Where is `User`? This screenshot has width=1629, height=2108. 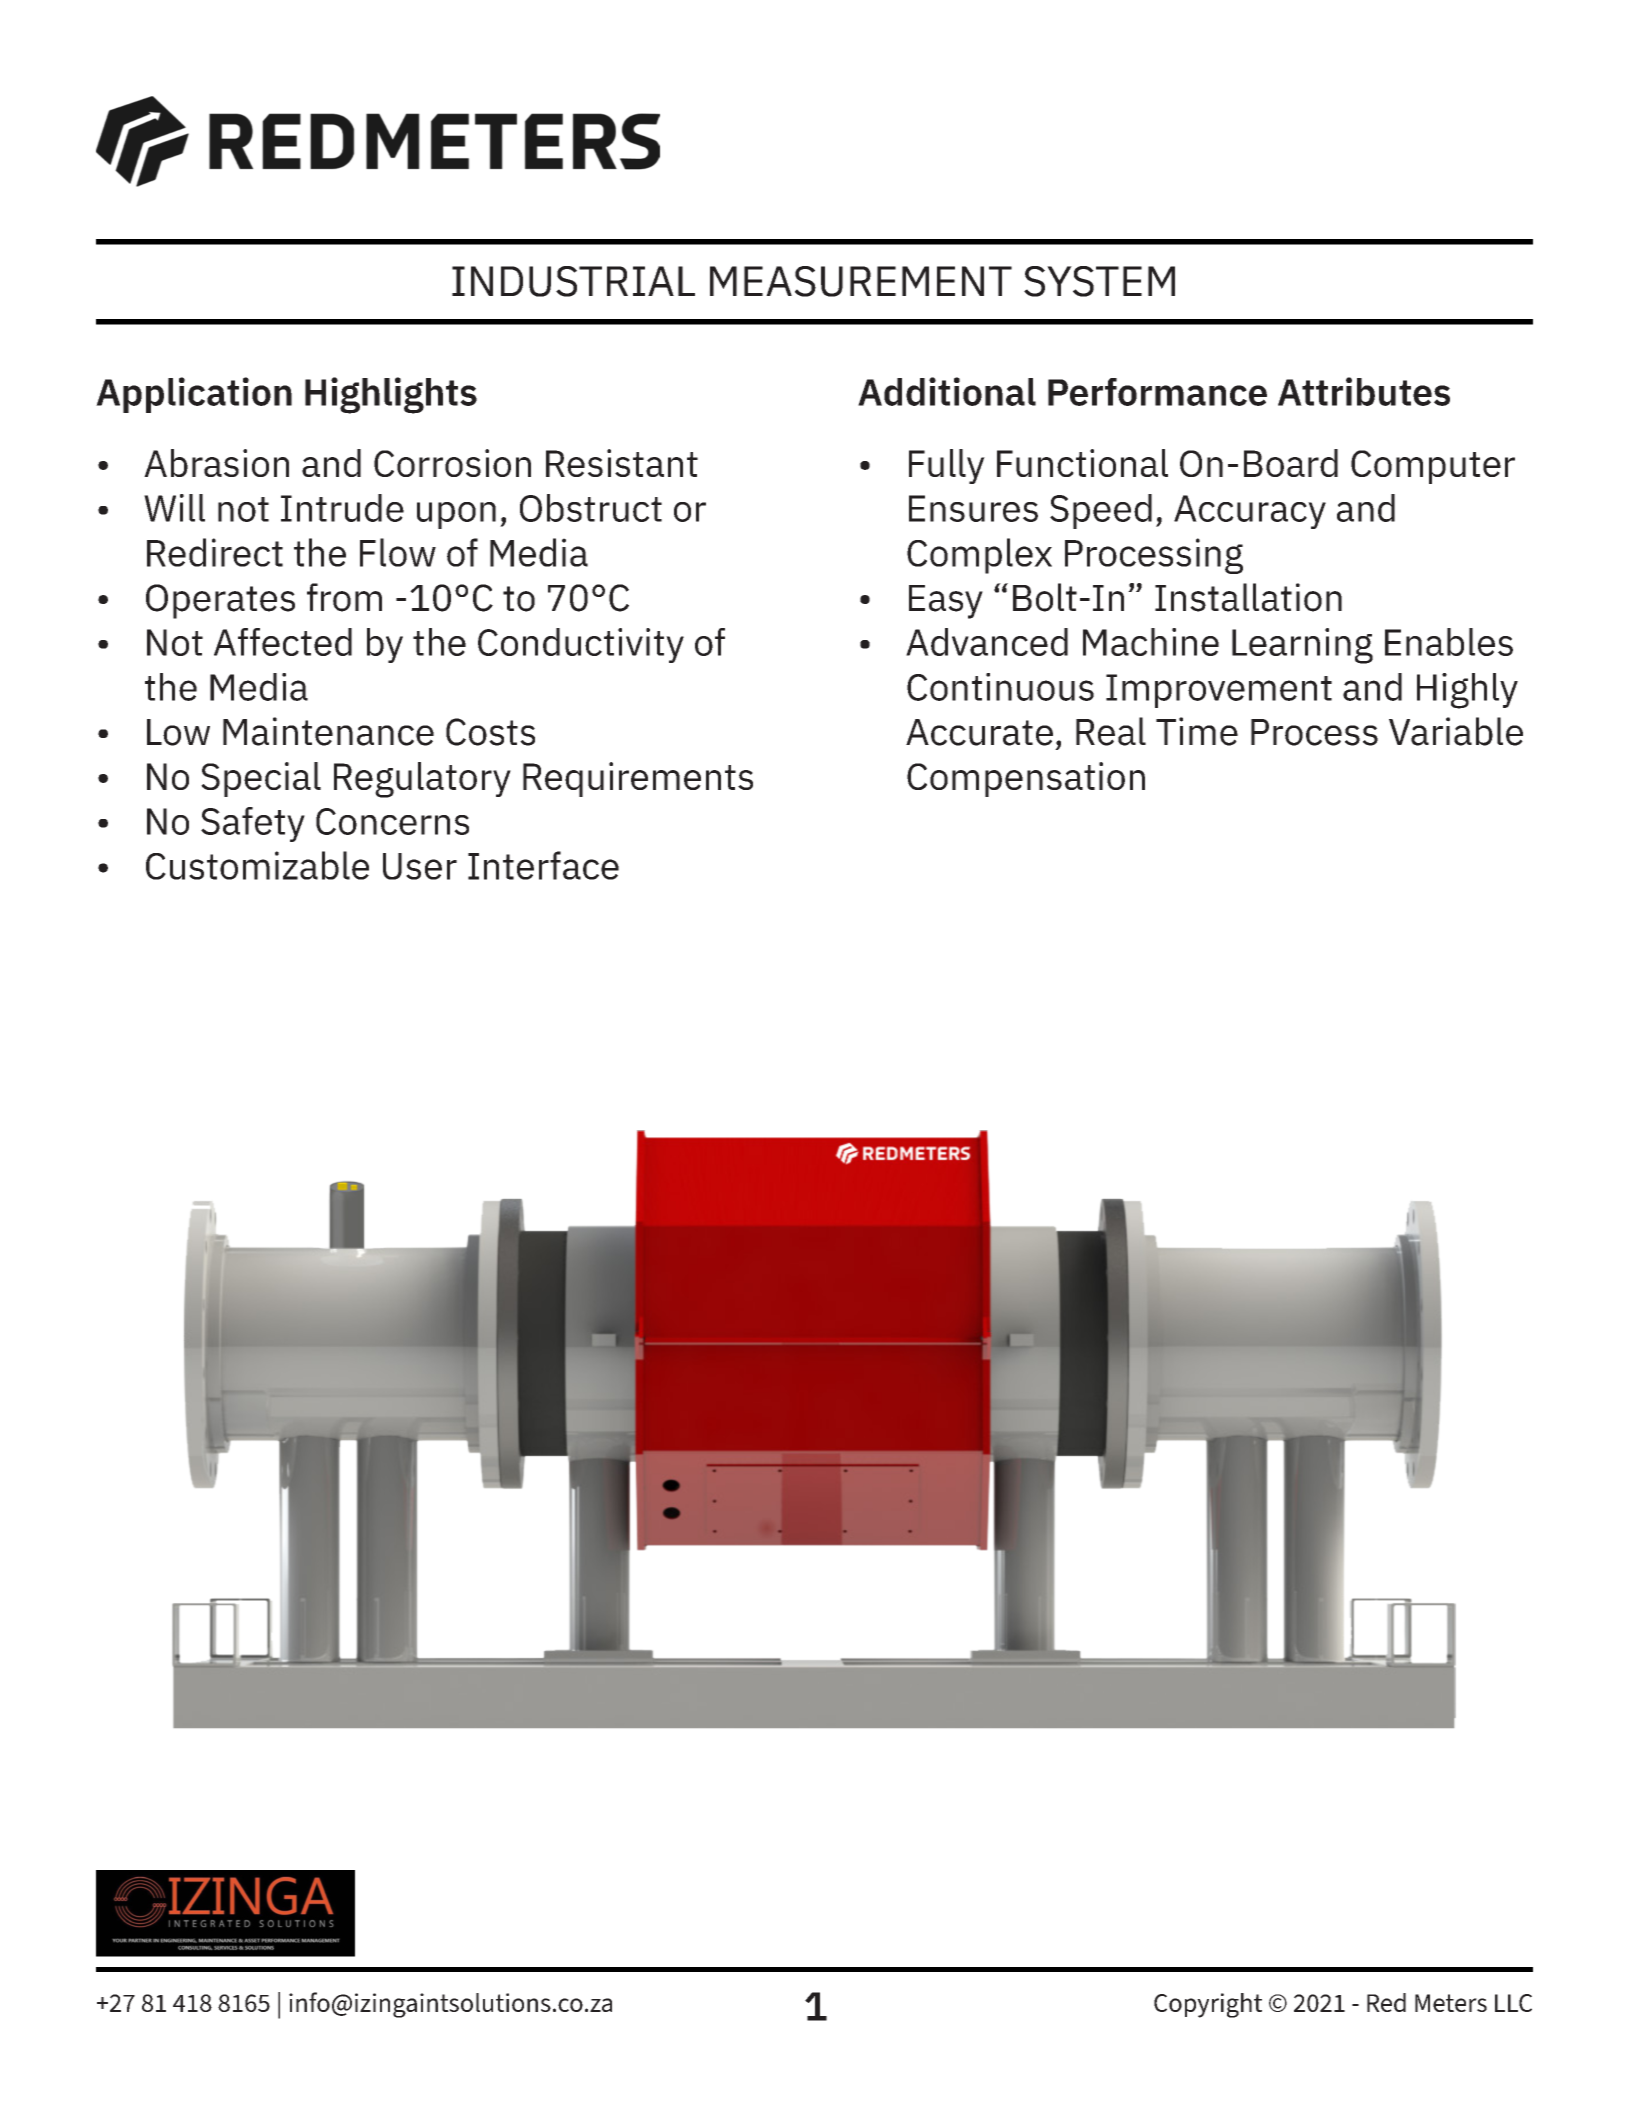
User is located at coordinates (420, 866).
